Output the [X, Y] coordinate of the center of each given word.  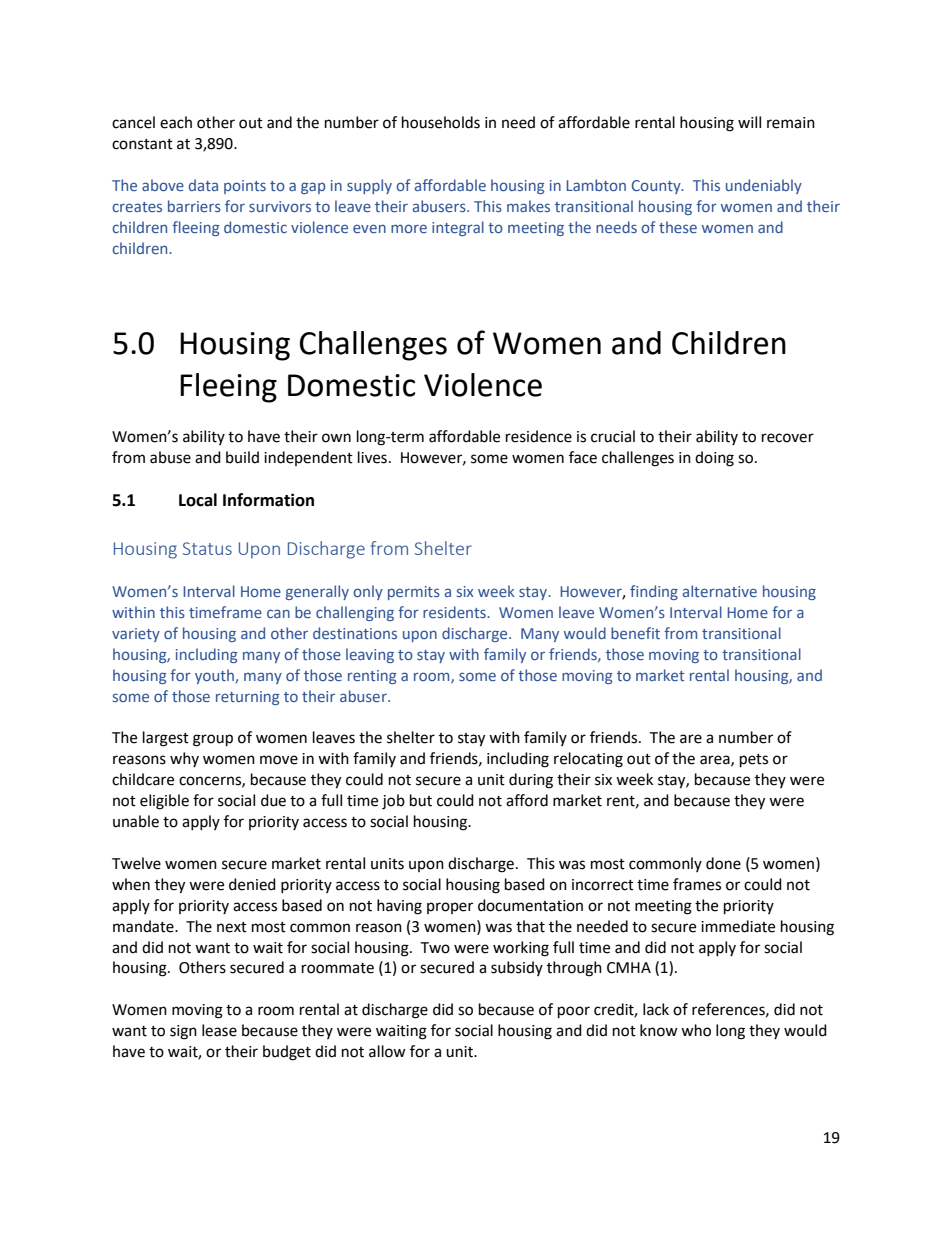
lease [219, 1030]
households [441, 122]
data [203, 185]
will [749, 122]
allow [387, 1051]
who [696, 1030]
